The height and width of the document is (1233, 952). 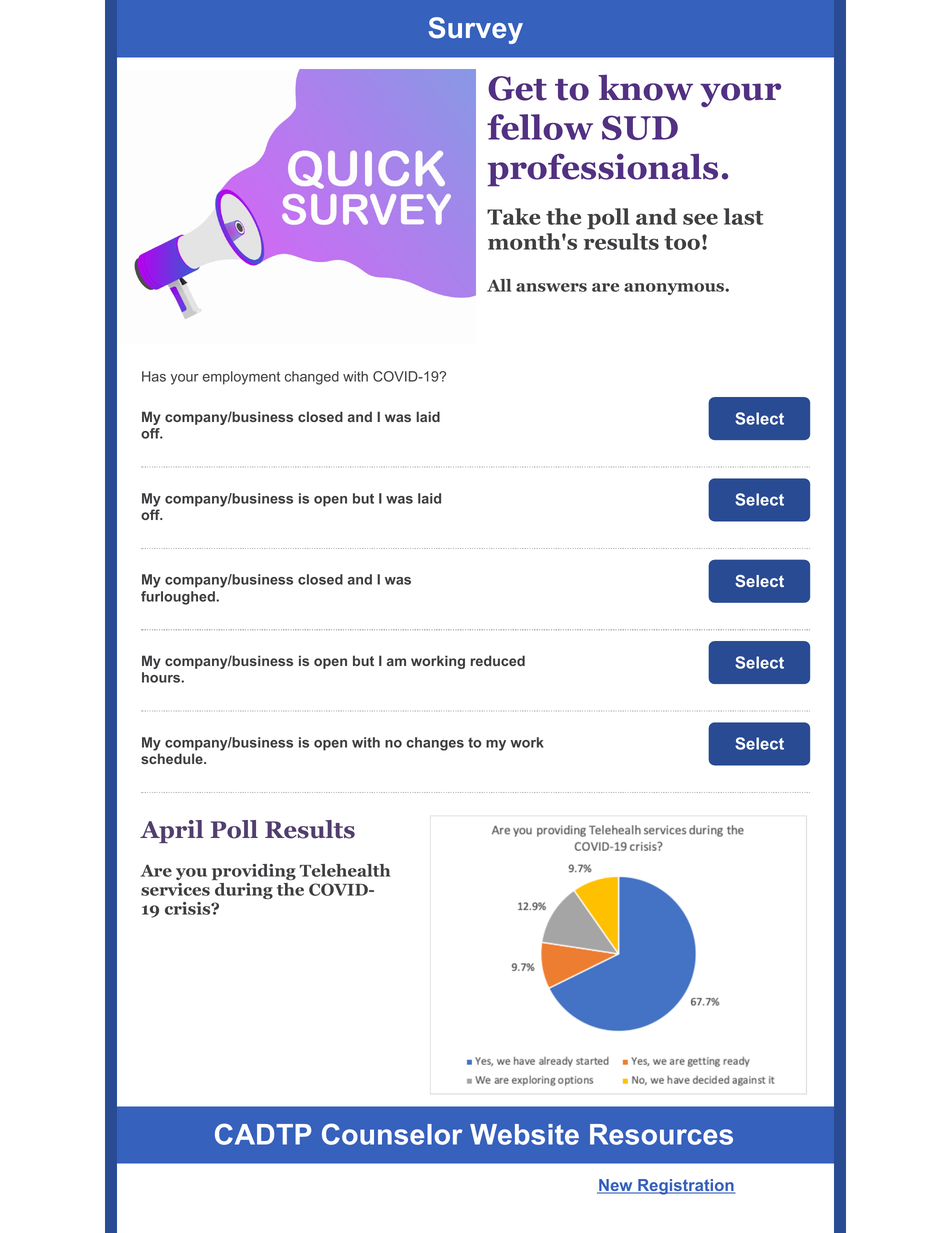 I want to click on Resources, so click(x=661, y=1134).
